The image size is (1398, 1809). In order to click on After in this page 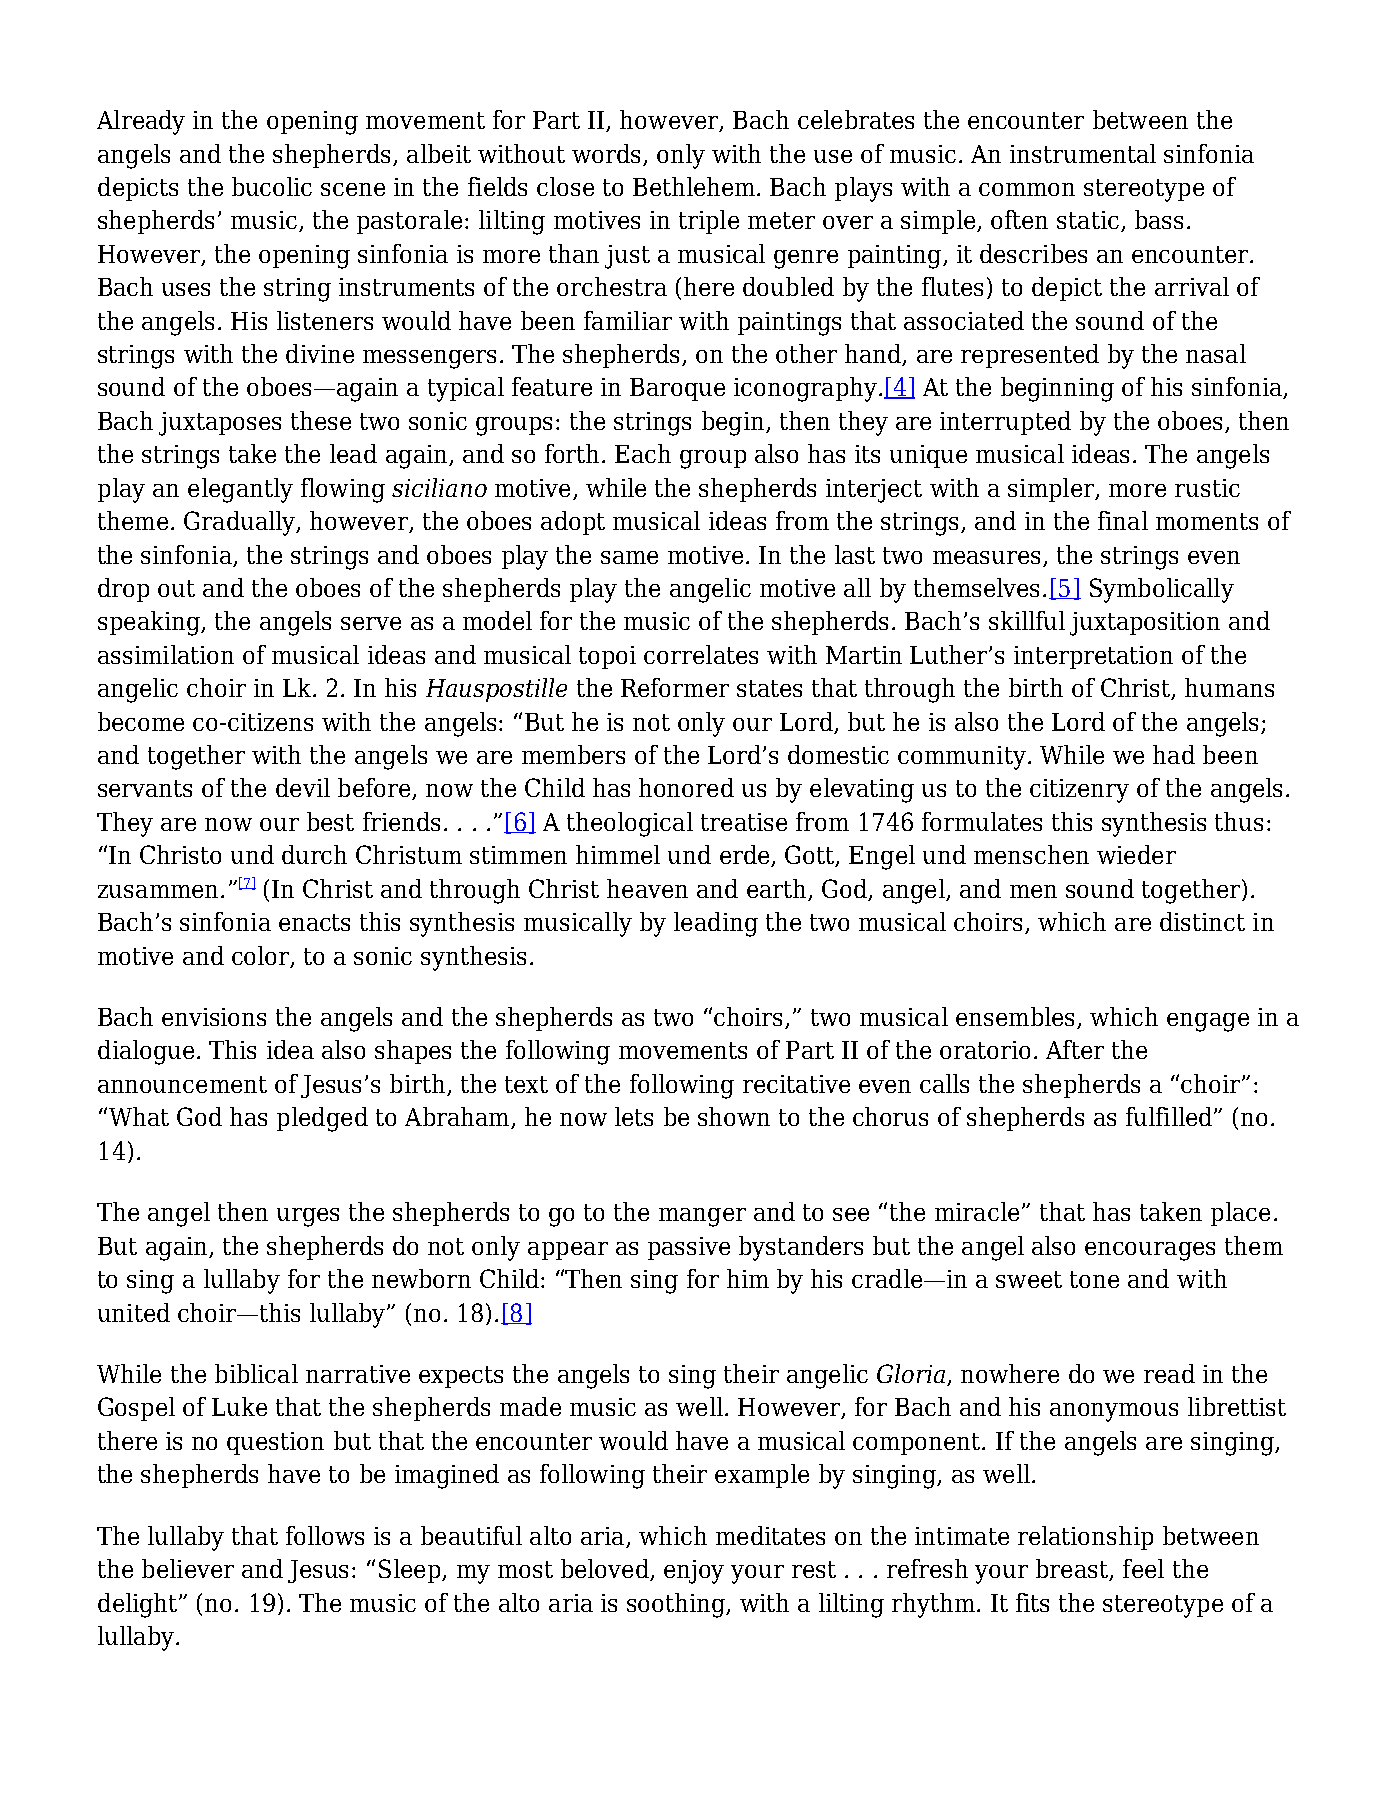, I will do `click(1075, 1049)`.
